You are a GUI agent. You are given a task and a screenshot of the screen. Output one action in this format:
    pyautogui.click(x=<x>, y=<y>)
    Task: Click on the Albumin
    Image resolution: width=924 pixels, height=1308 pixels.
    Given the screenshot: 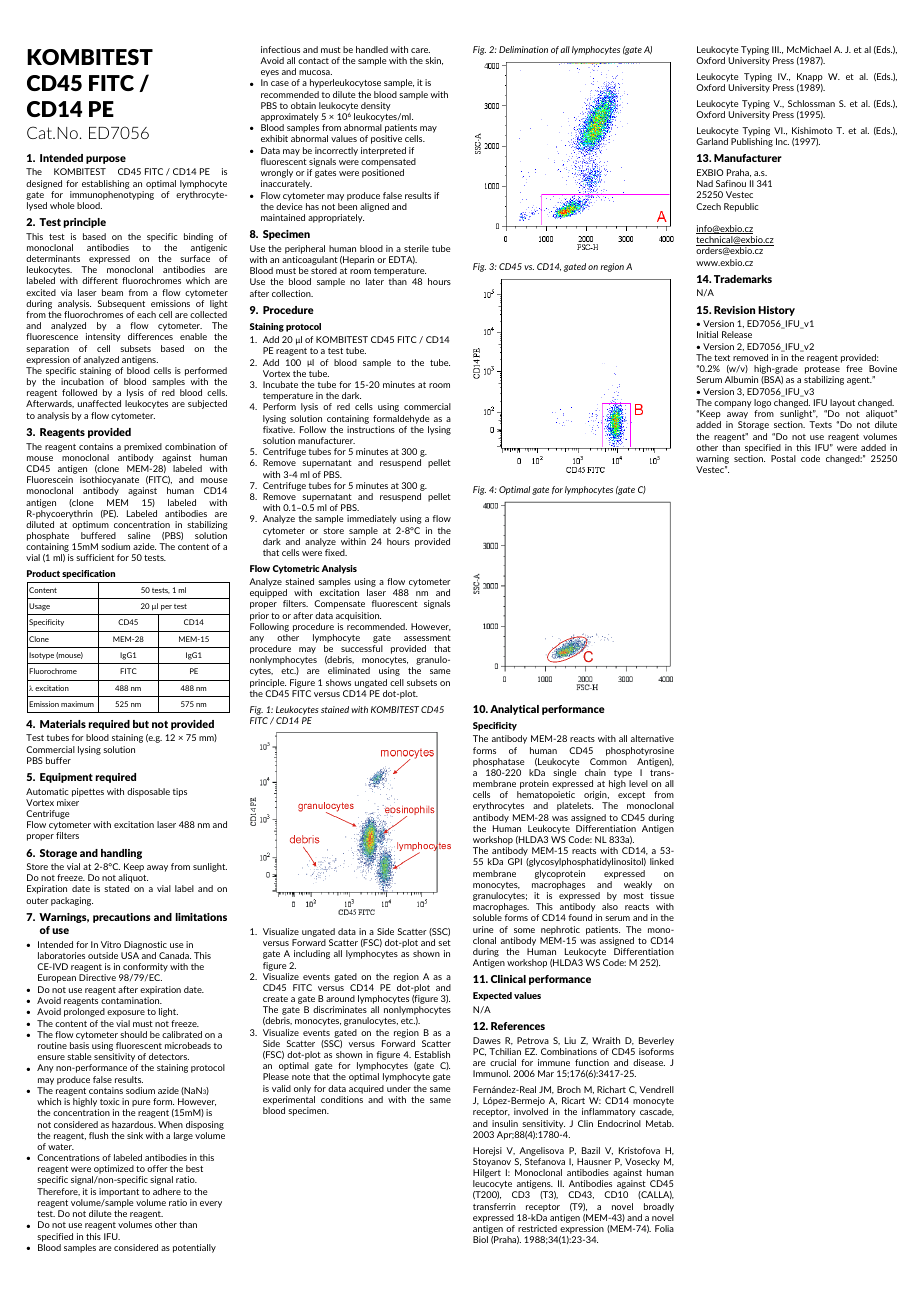 What is the action you would take?
    pyautogui.click(x=741, y=379)
